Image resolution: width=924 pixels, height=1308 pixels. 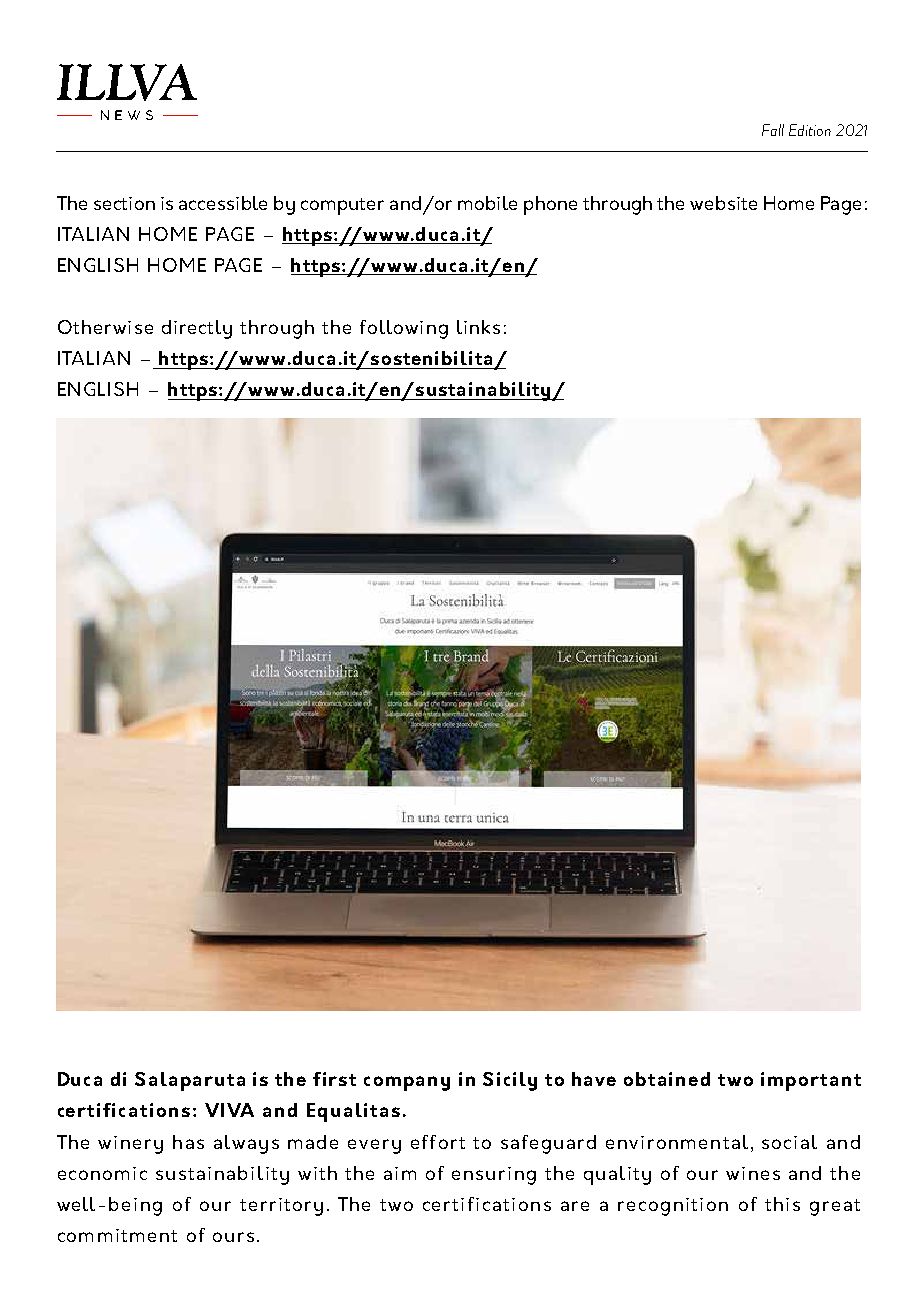 What do you see at coordinates (197, 329) in the page?
I see `directly` at bounding box center [197, 329].
